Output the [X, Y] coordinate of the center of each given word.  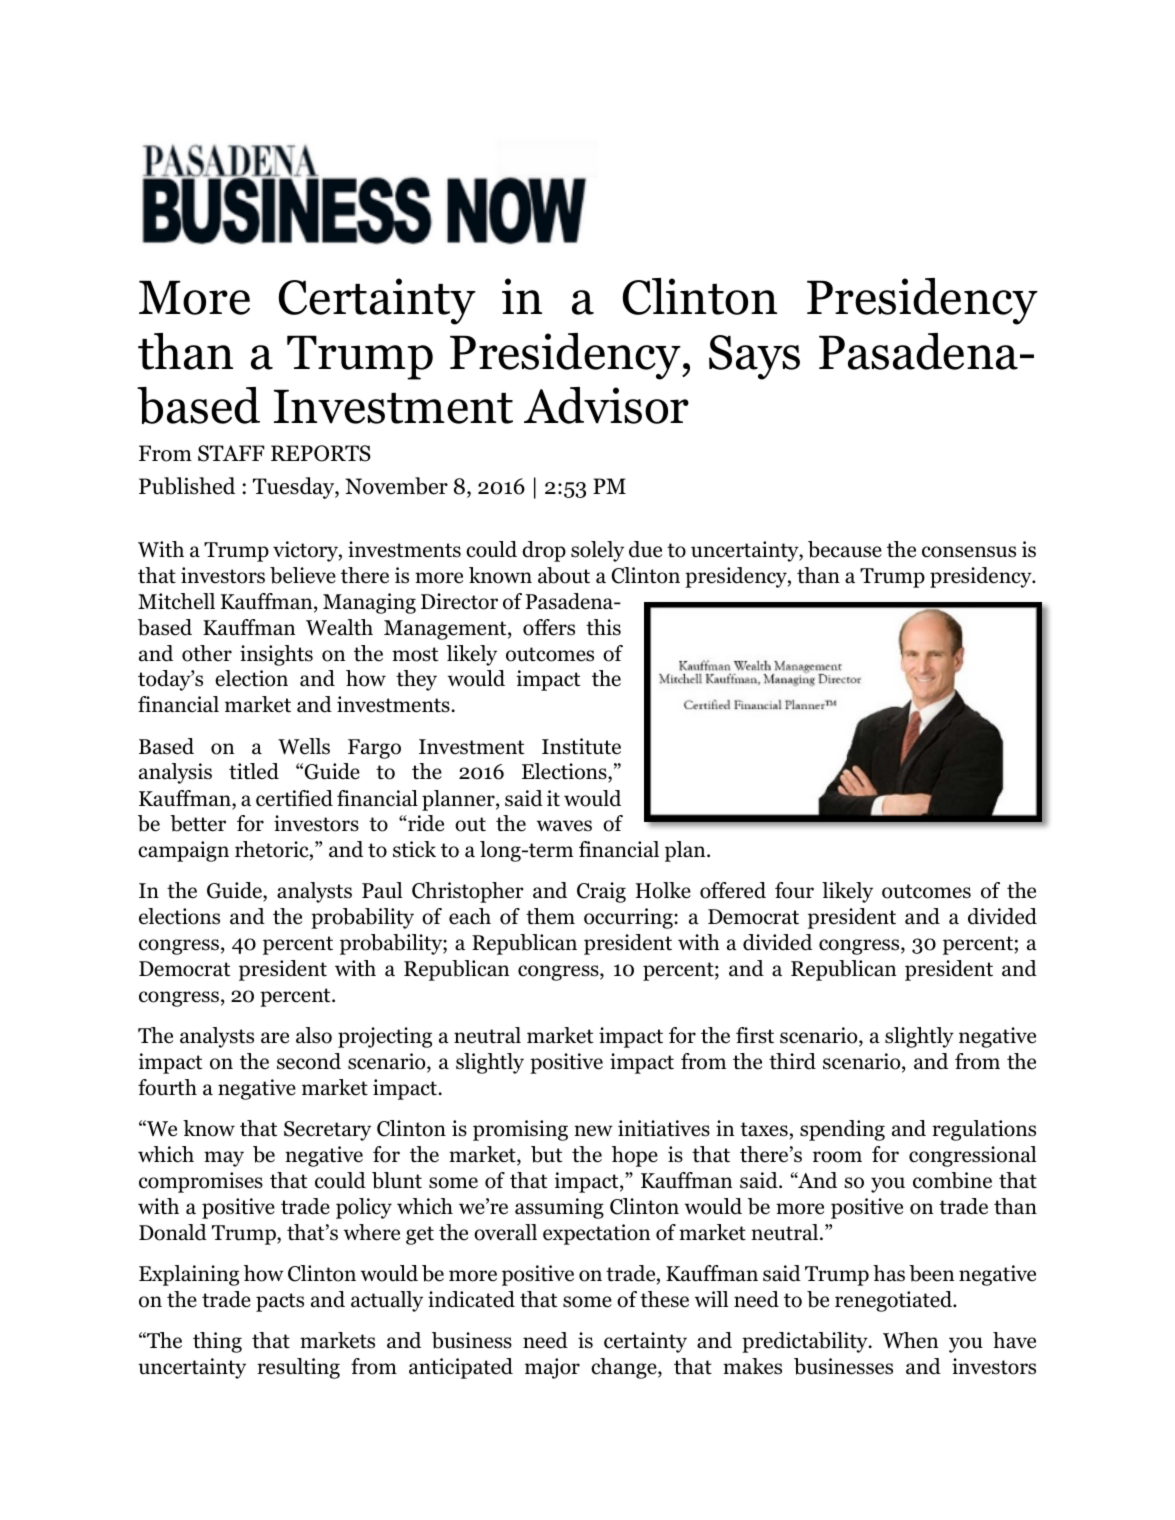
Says [754, 357]
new [593, 1131]
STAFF [231, 453]
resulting [298, 1368]
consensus [969, 552]
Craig [601, 892]
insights [276, 655]
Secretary [327, 1131]
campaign [183, 851]
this [603, 627]
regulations [984, 1130]
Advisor [606, 405]
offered [733, 890]
